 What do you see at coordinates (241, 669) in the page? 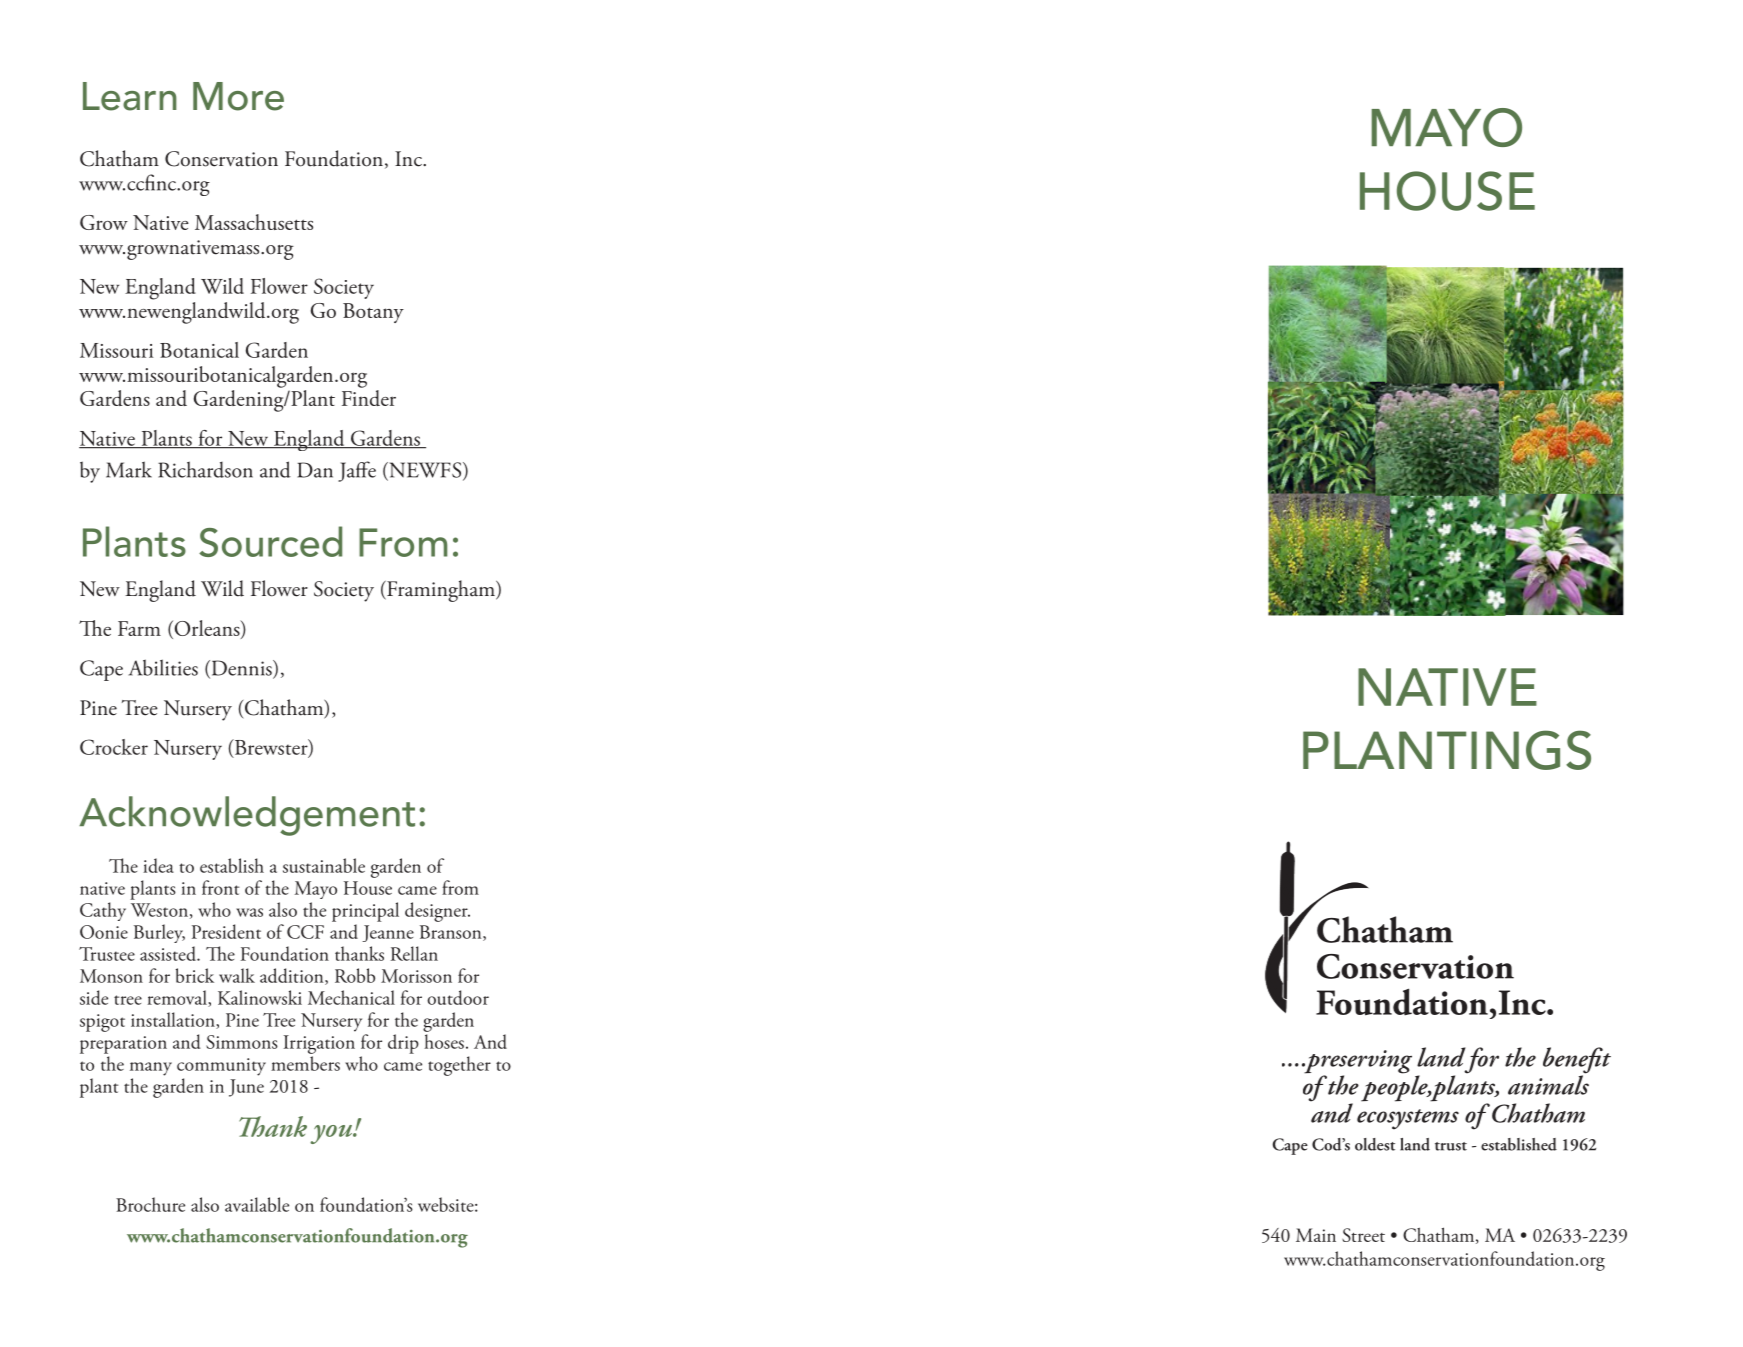
I see `Dennis` at bounding box center [241, 669].
